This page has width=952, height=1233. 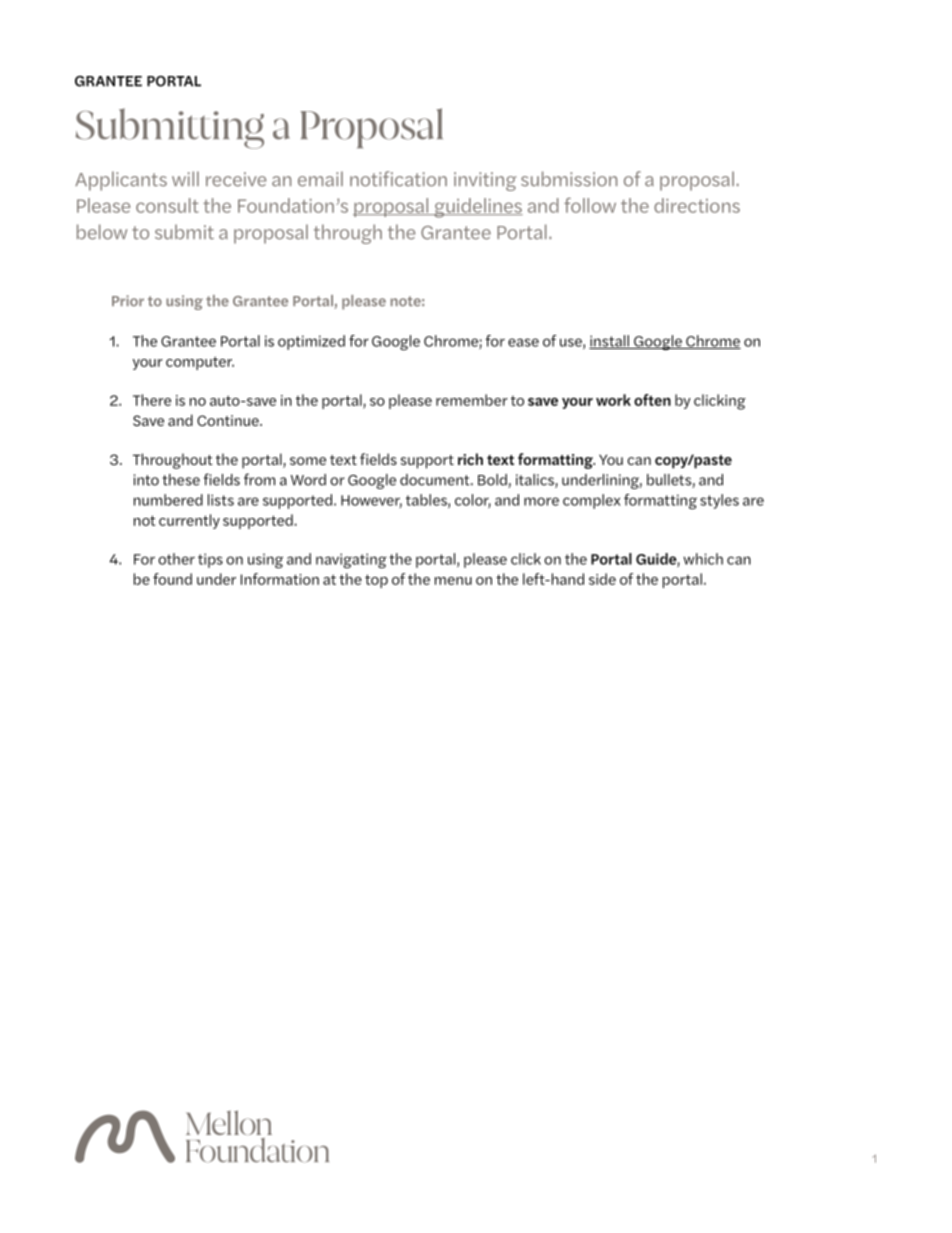 What do you see at coordinates (697, 205) in the page?
I see `directions` at bounding box center [697, 205].
